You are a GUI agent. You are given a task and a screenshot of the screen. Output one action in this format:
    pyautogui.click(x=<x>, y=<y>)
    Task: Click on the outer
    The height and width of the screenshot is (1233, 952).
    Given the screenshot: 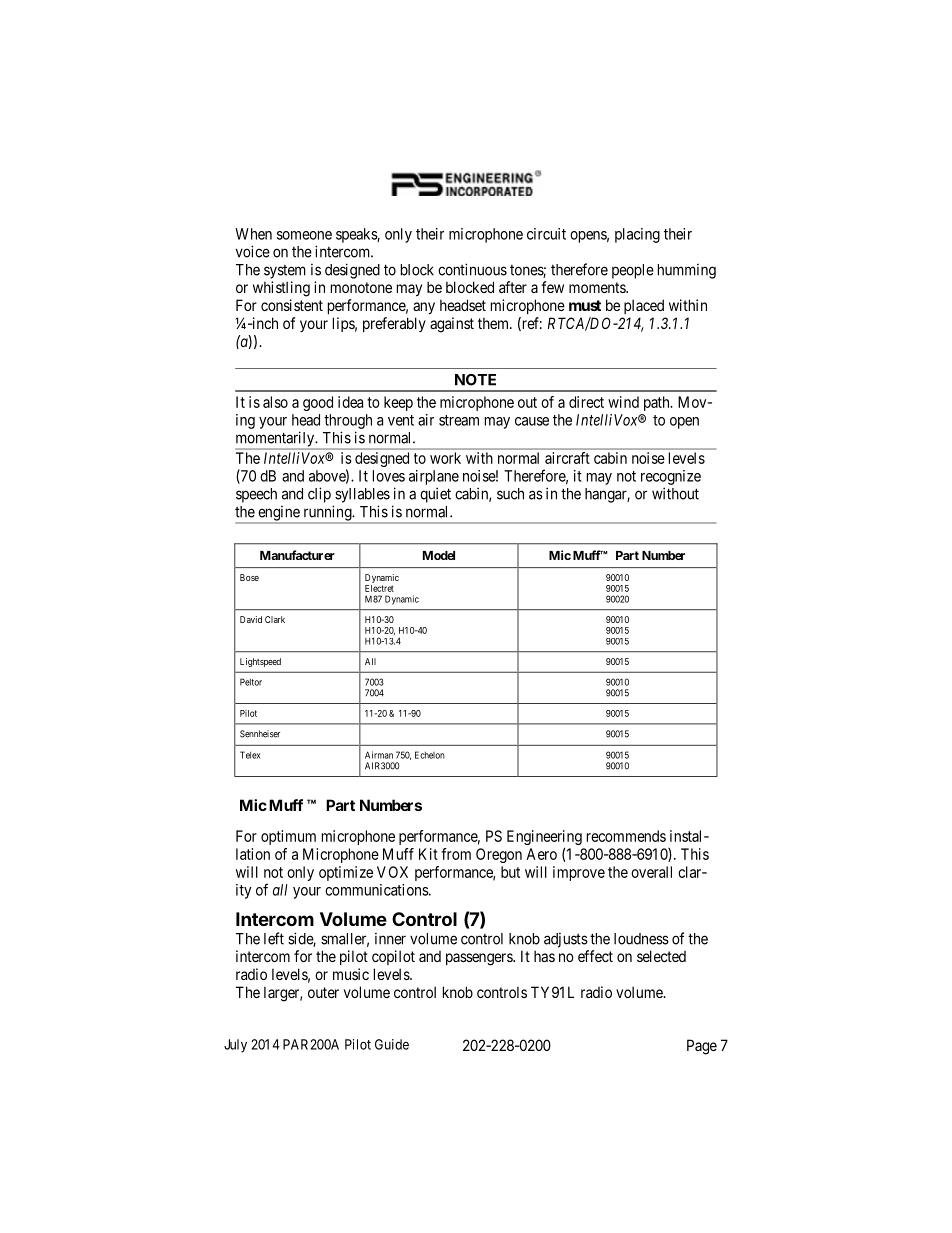 What is the action you would take?
    pyautogui.click(x=323, y=992)
